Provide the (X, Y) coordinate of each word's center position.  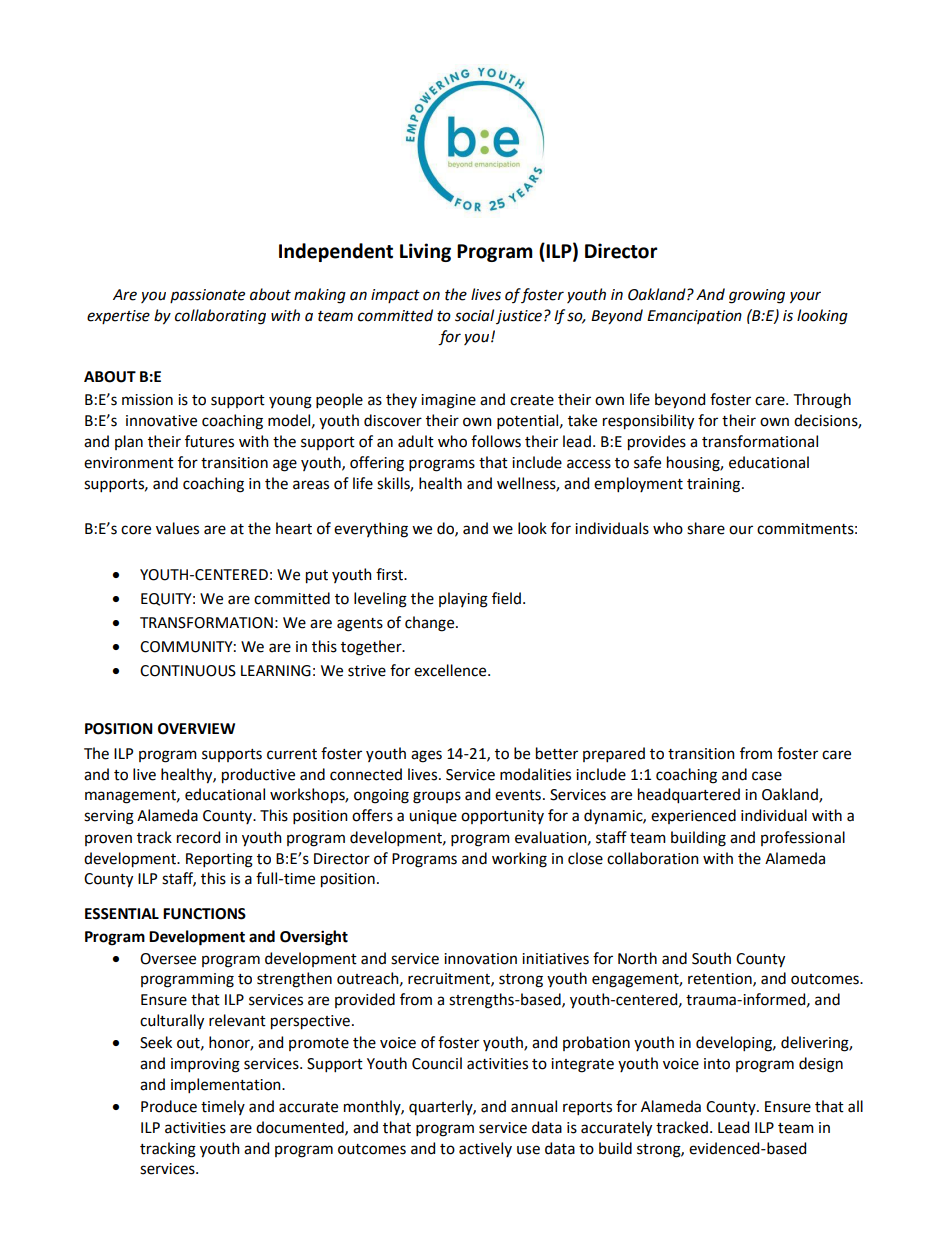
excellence (451, 670)
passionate (207, 296)
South (711, 958)
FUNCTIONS (204, 914)
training (715, 485)
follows (496, 441)
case (767, 776)
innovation (480, 959)
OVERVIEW (196, 729)
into (717, 1064)
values (177, 528)
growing (757, 296)
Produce (169, 1106)
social (474, 315)
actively (485, 1149)
